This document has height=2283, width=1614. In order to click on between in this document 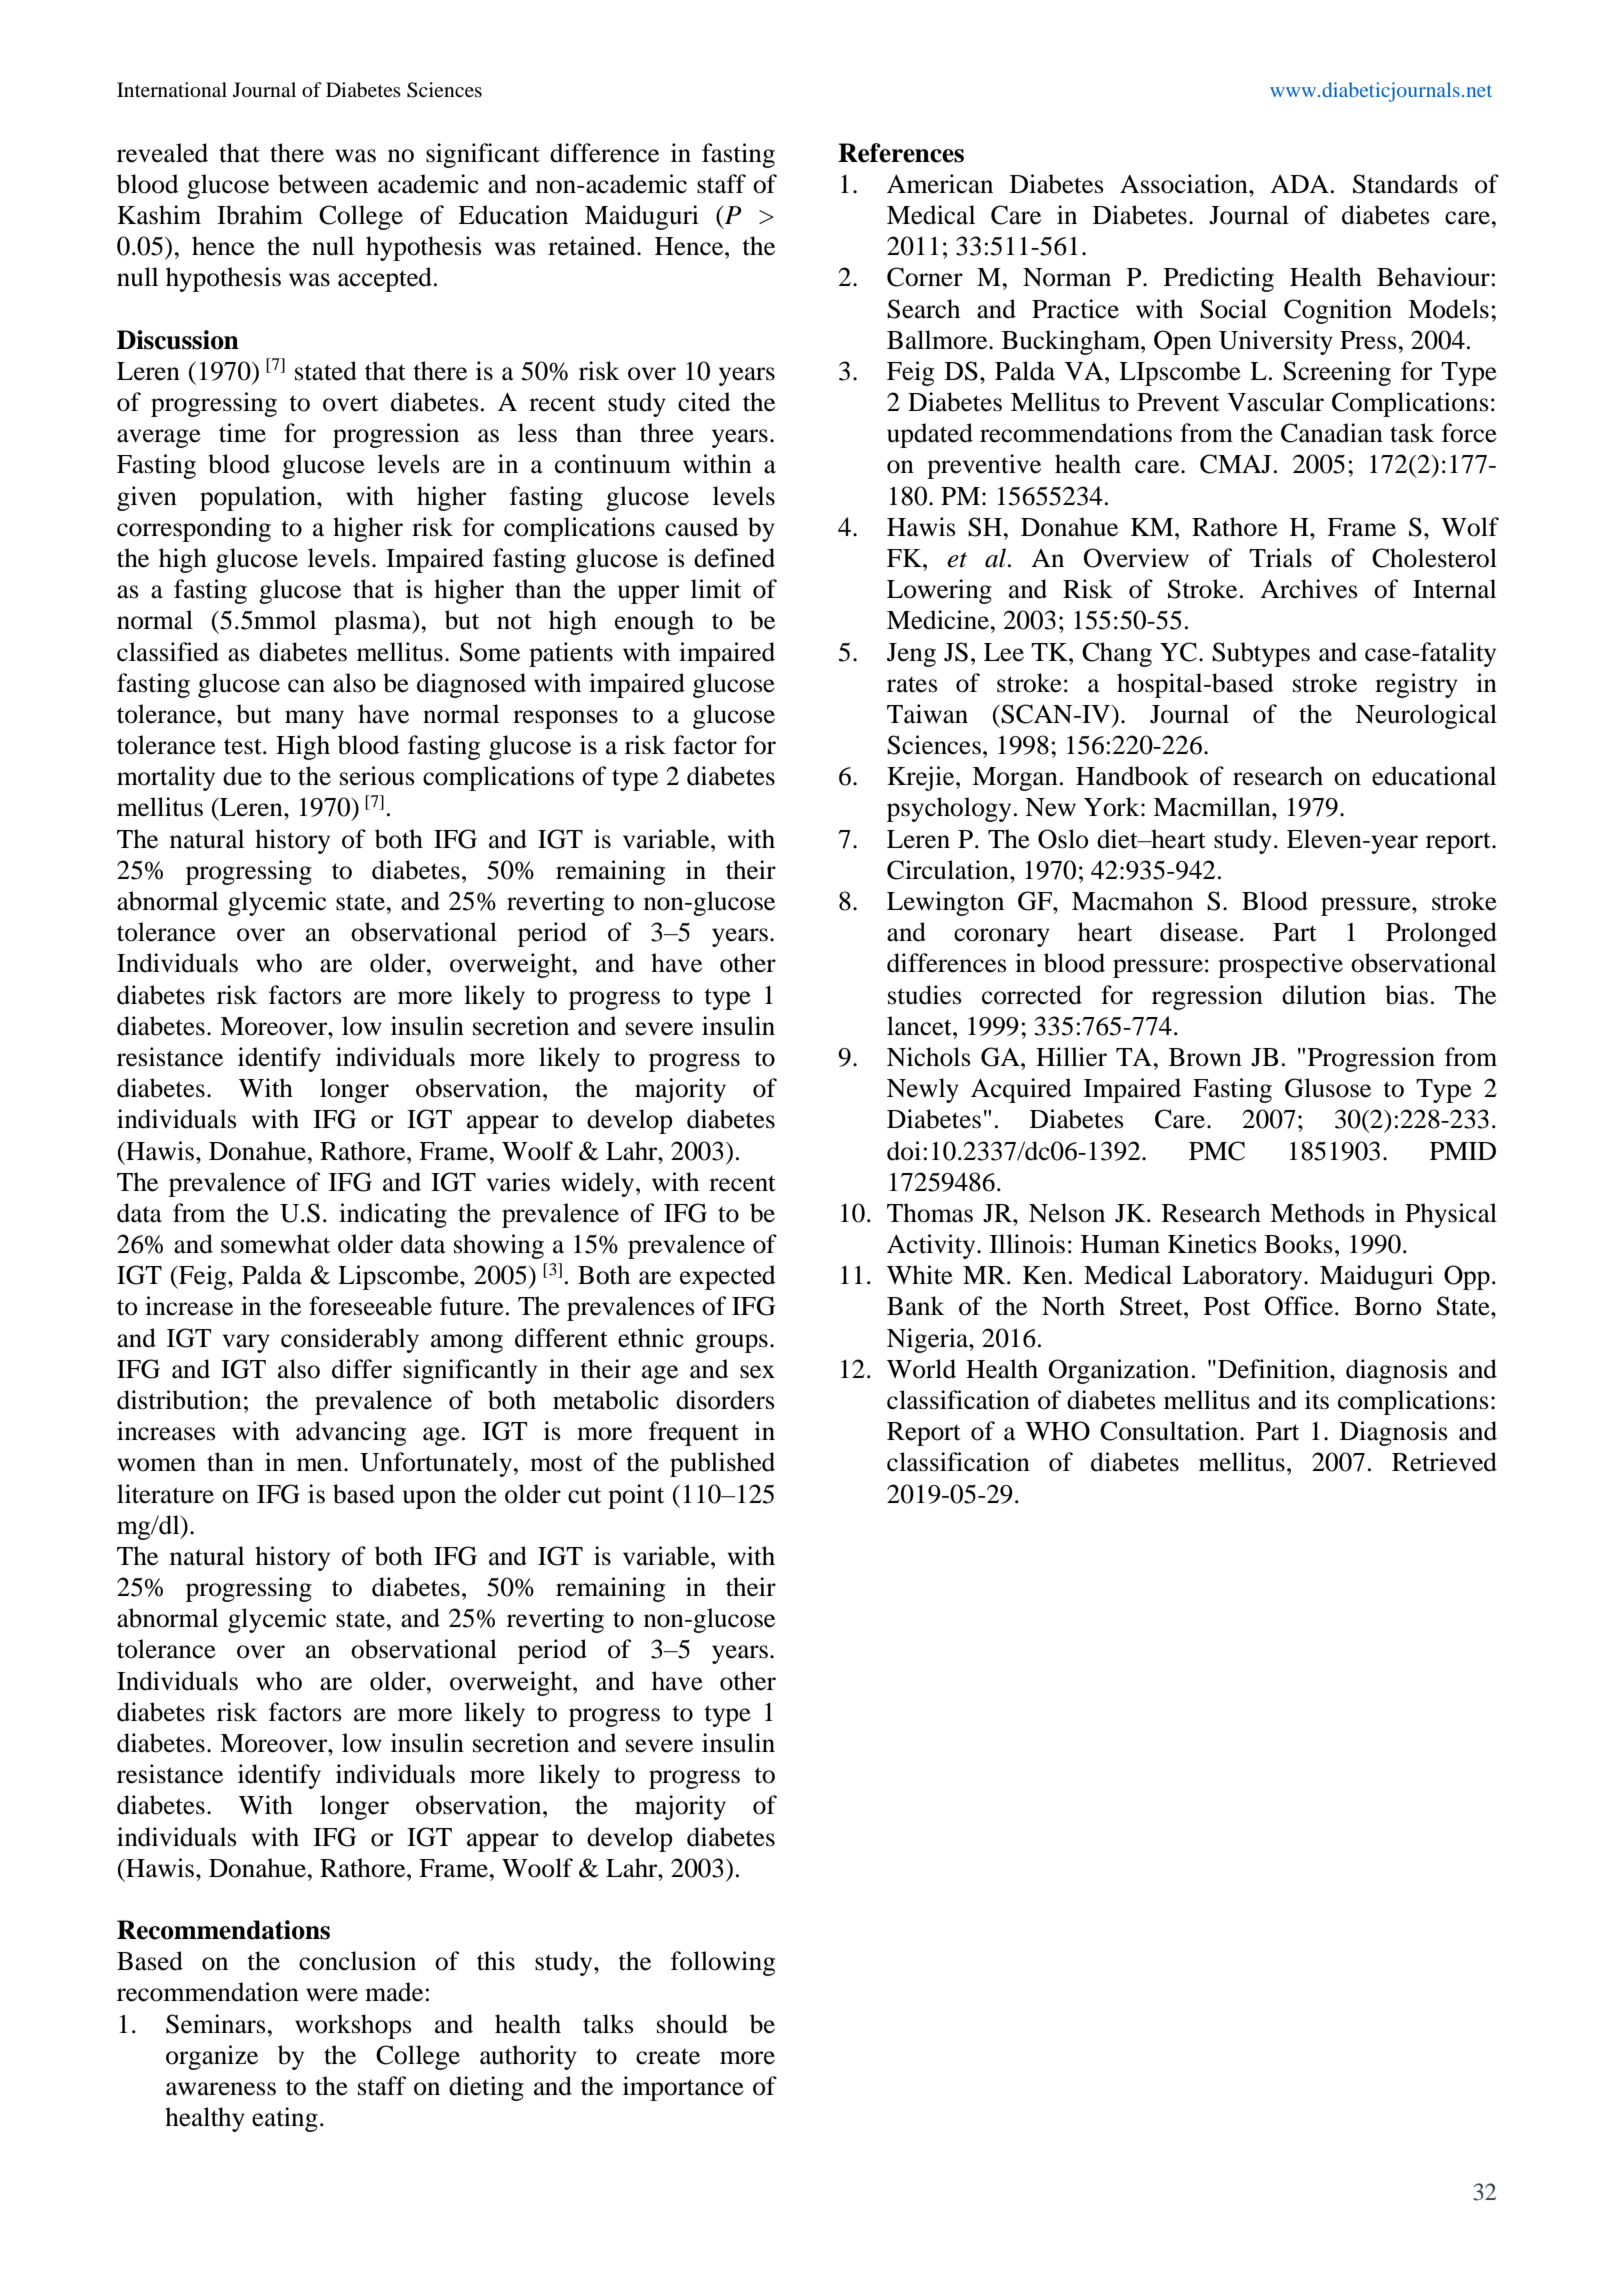, I will do `click(323, 184)`.
